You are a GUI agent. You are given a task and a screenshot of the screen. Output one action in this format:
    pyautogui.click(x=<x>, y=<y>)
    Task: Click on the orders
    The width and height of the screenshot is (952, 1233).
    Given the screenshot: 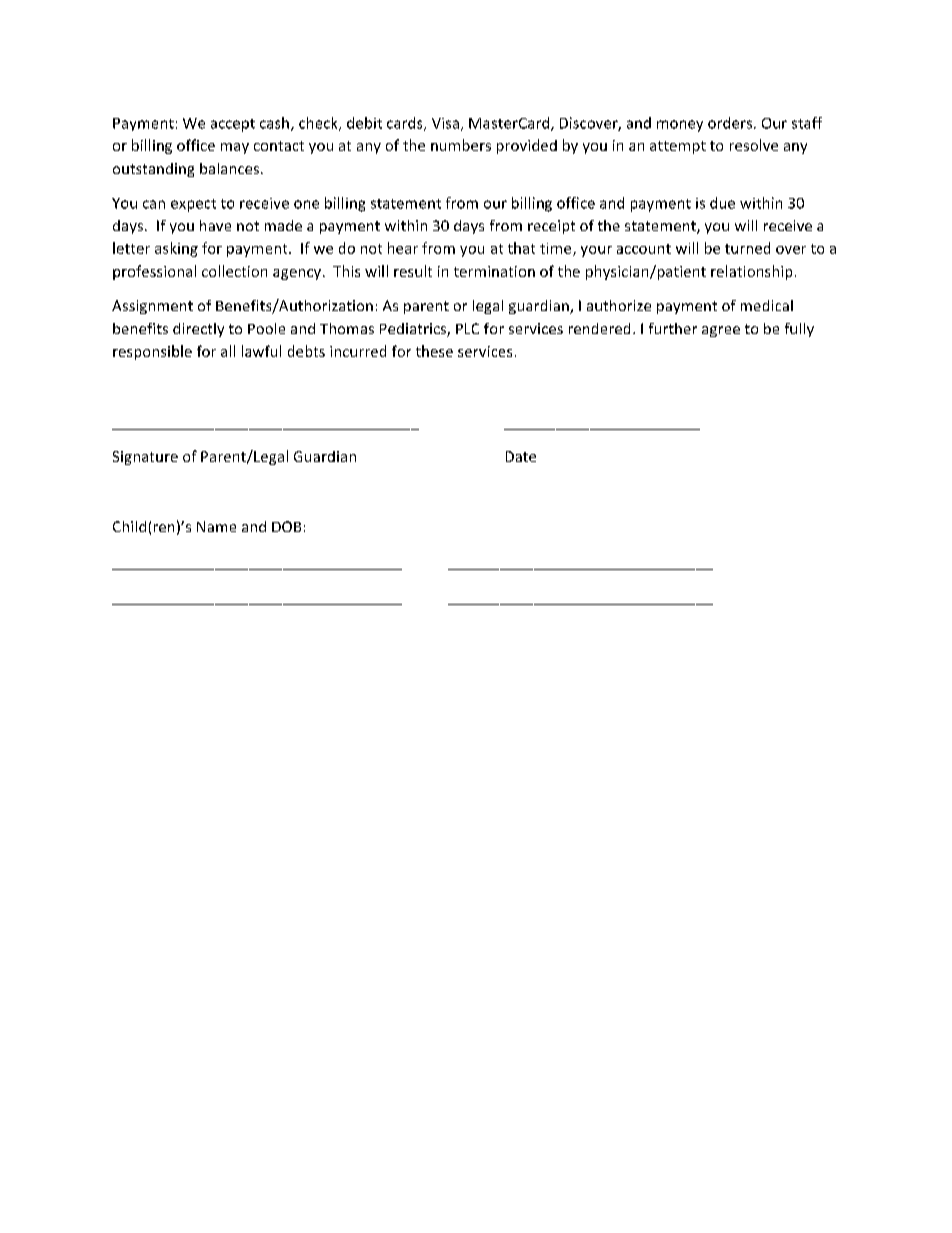 What is the action you would take?
    pyautogui.click(x=731, y=123)
